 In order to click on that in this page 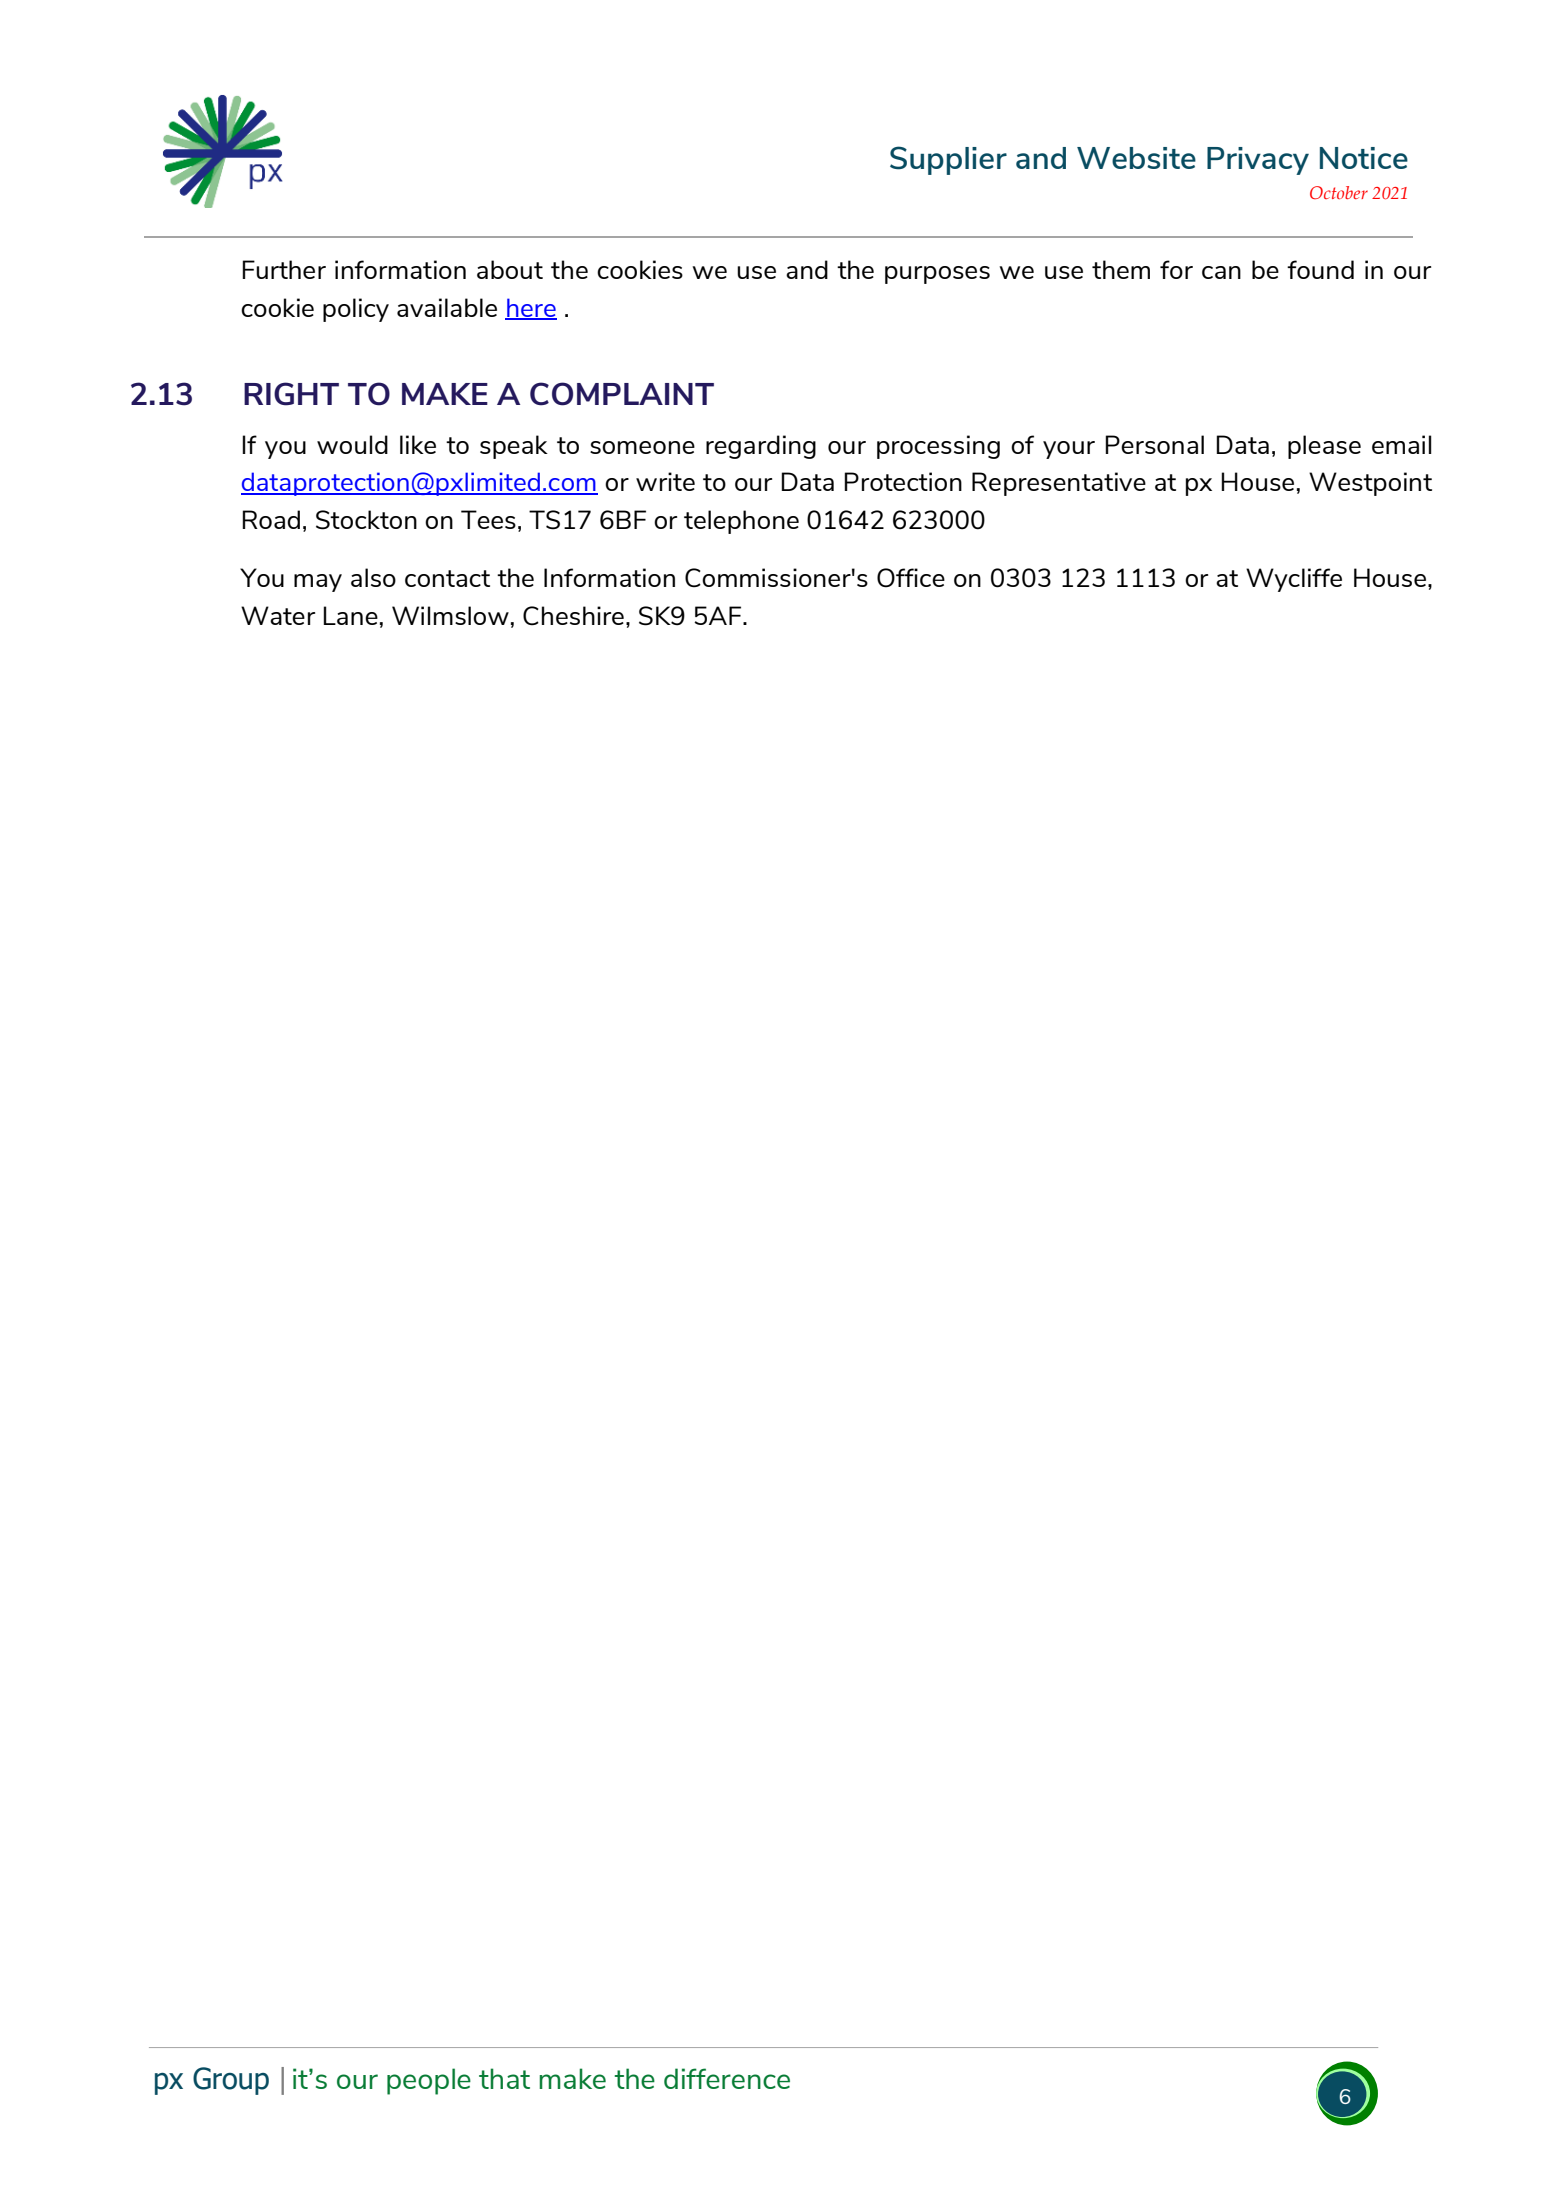, I will do `click(504, 2078)`.
